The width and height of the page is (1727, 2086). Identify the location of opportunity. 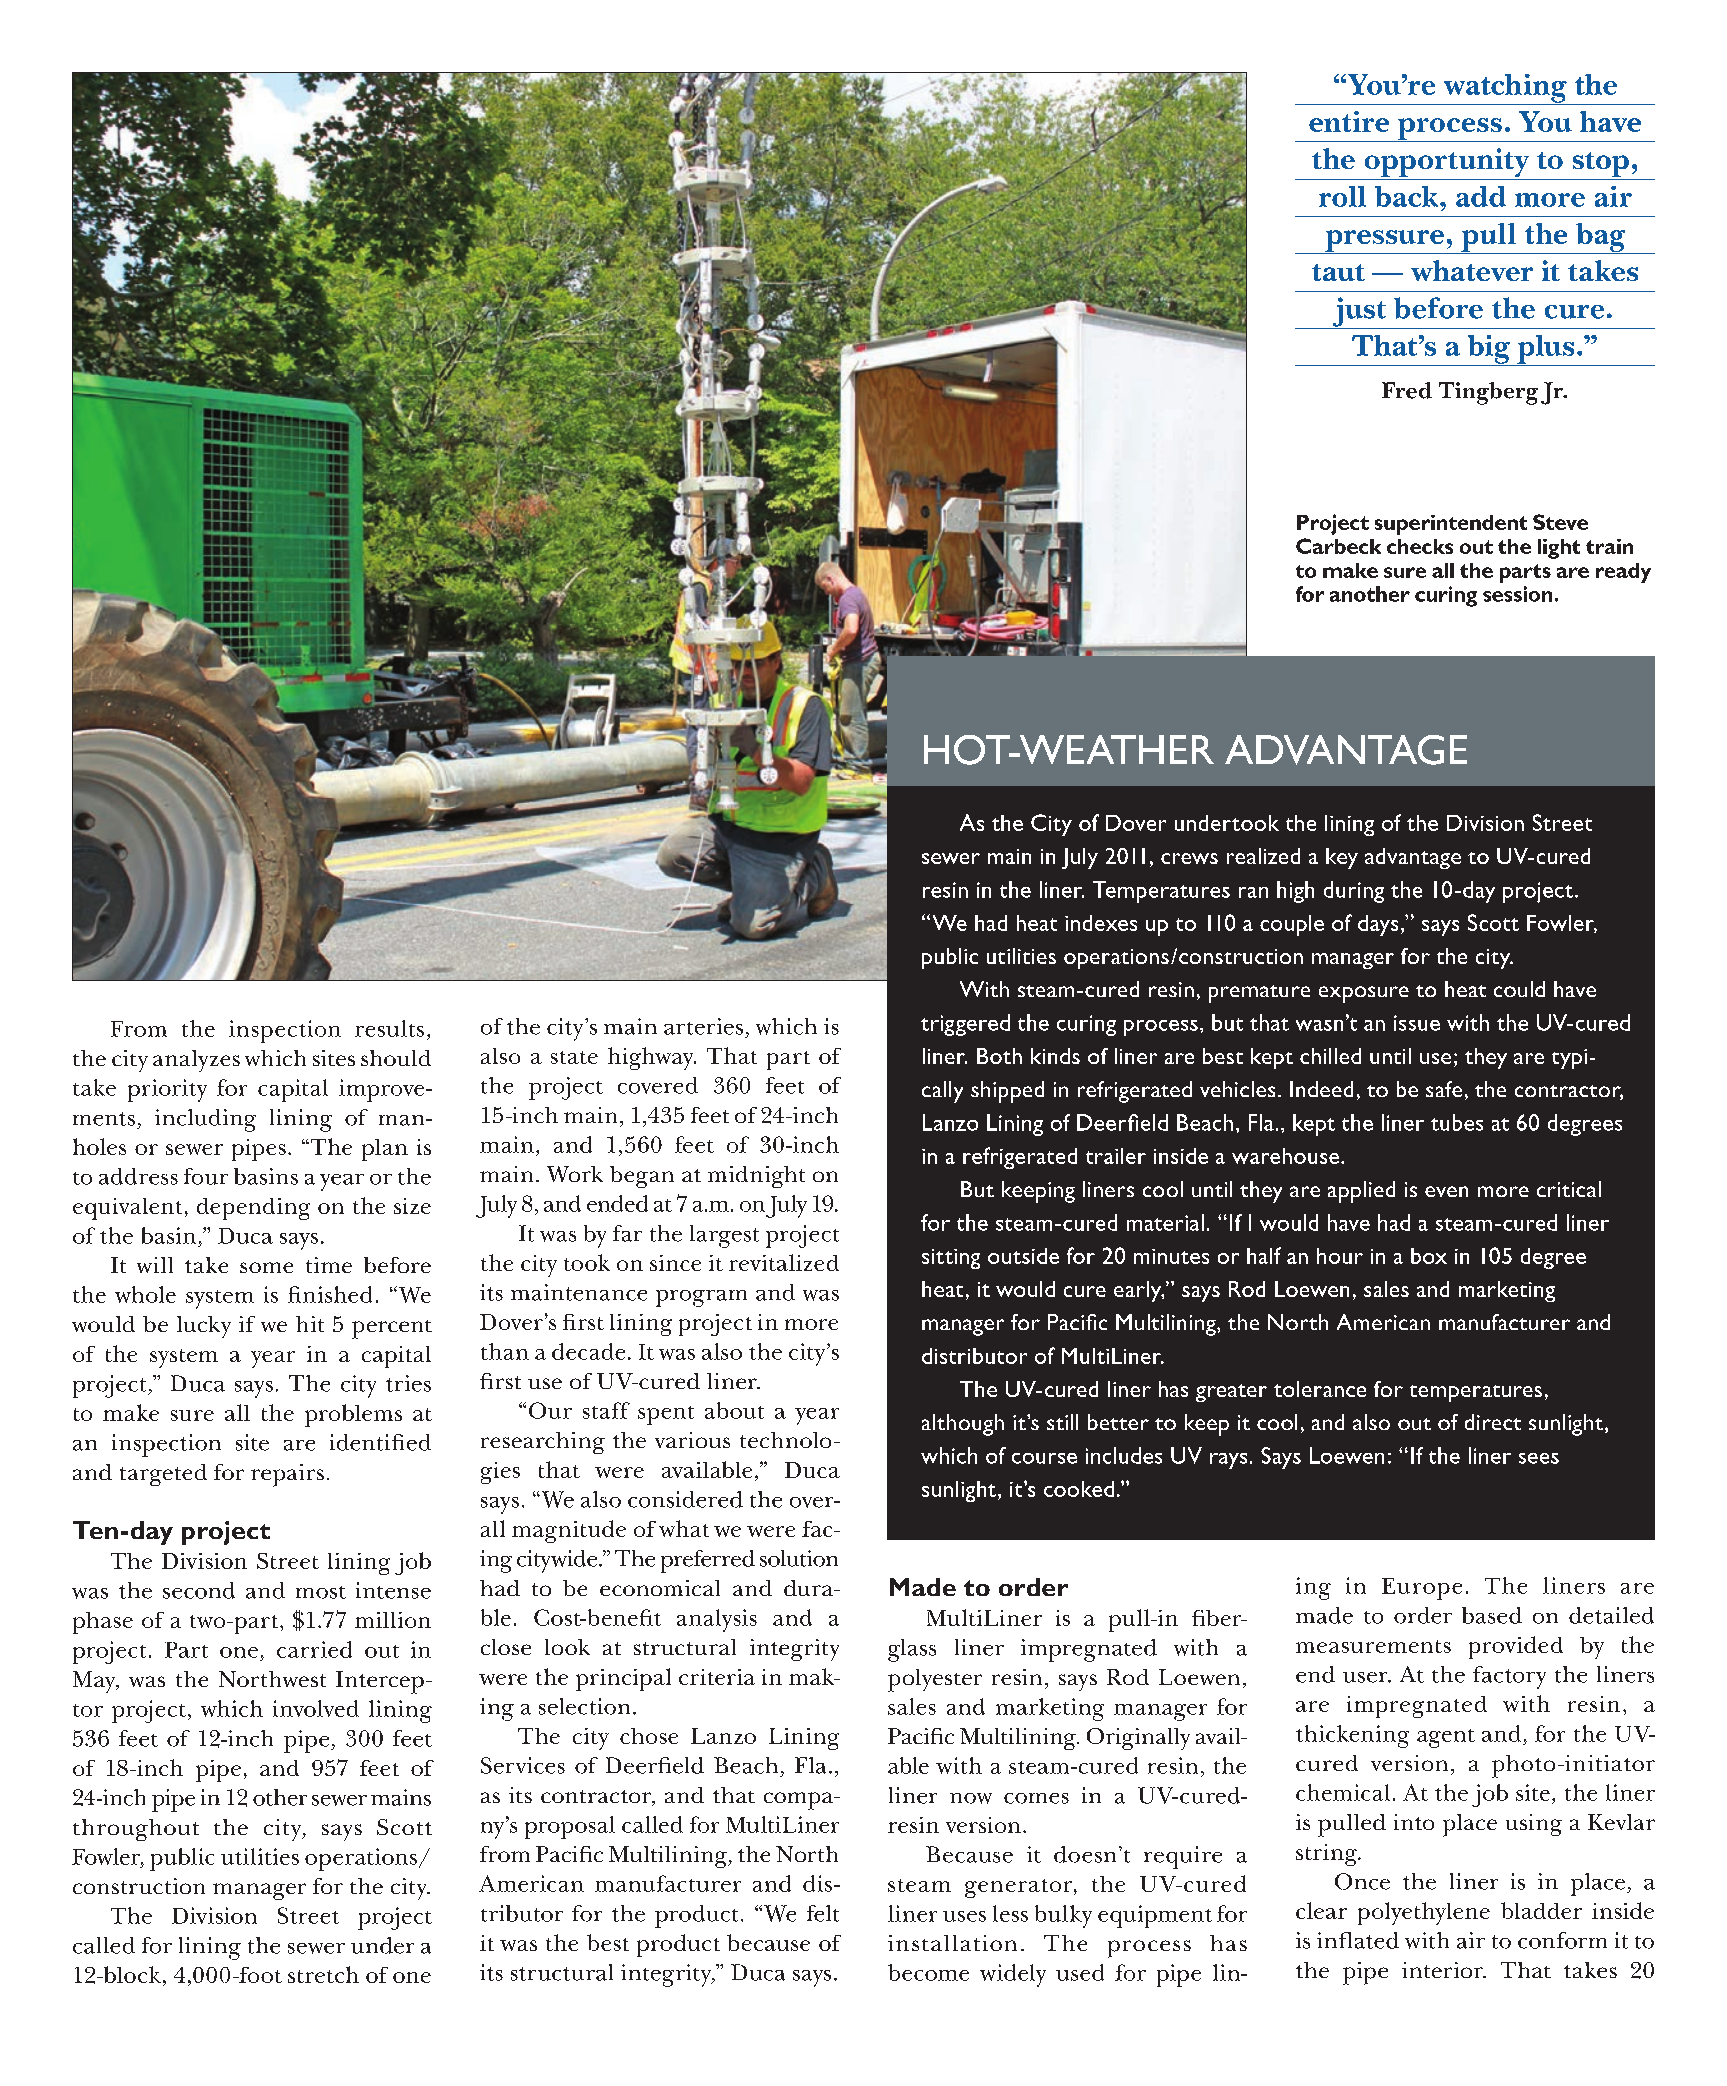
(1447, 164).
